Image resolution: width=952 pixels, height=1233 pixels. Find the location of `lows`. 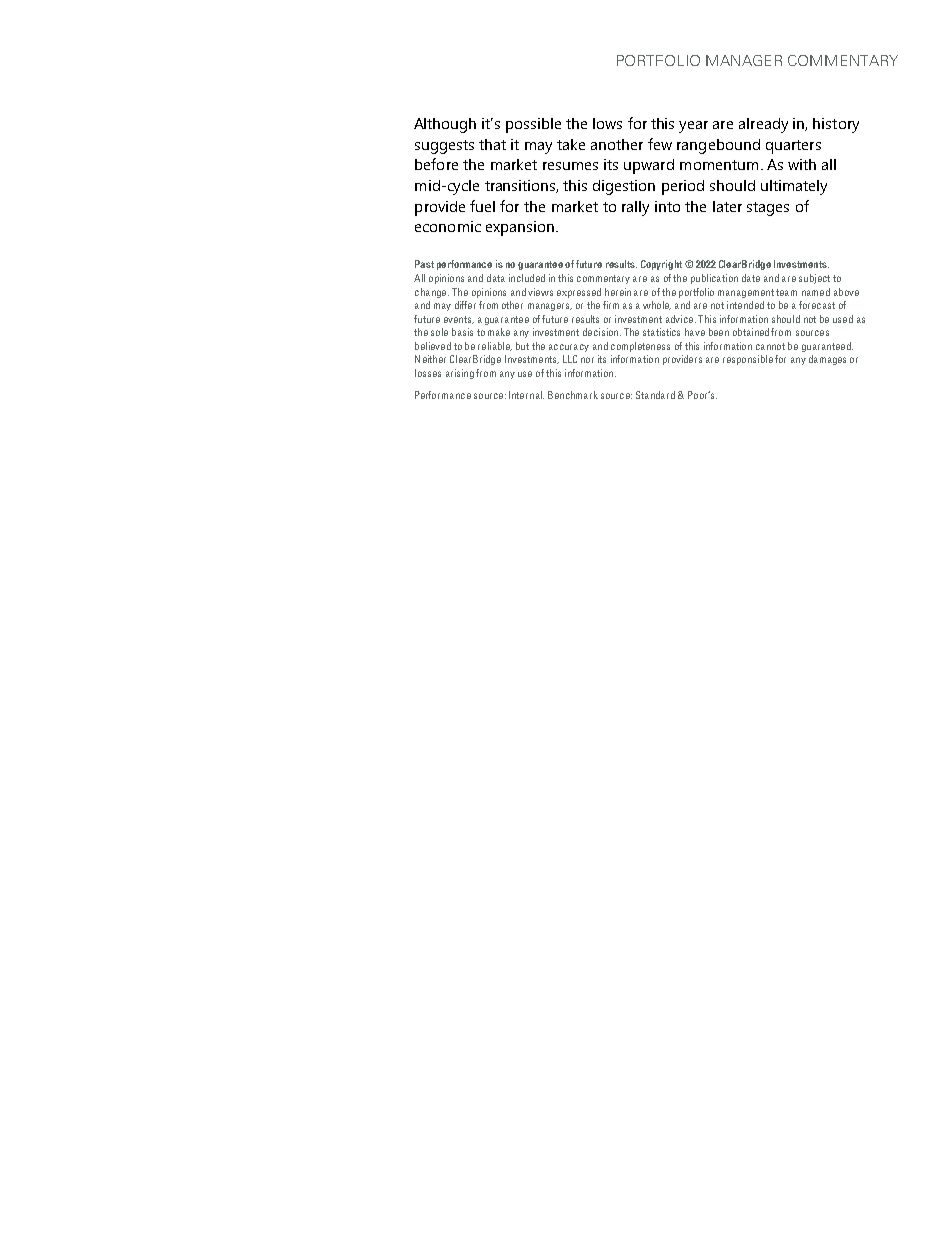

lows is located at coordinates (607, 123).
